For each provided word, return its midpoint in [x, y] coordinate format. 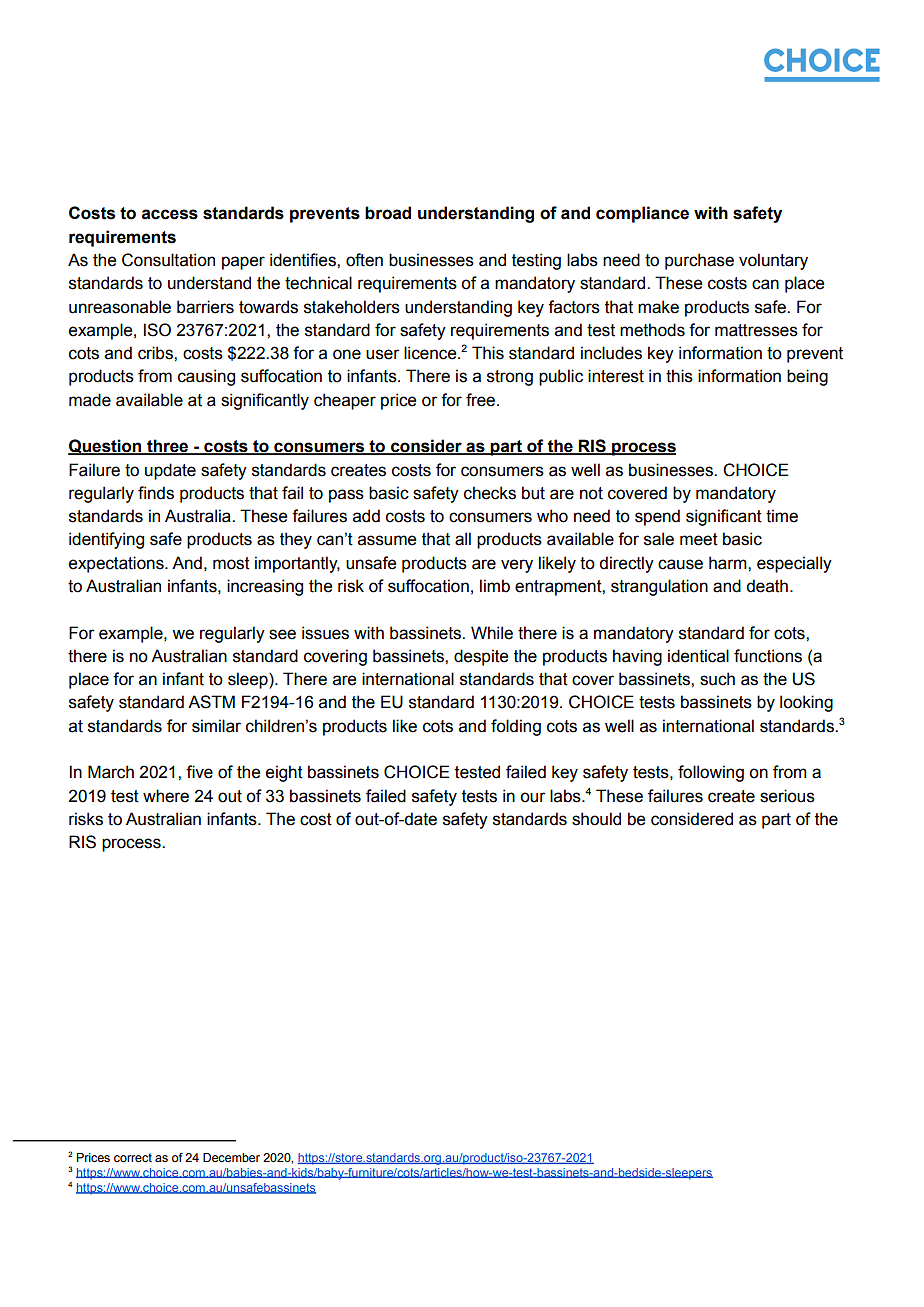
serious [787, 796]
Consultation [168, 260]
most [231, 563]
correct [133, 1157]
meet [699, 539]
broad [388, 213]
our [533, 797]
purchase [699, 261]
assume [387, 540]
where [166, 796]
